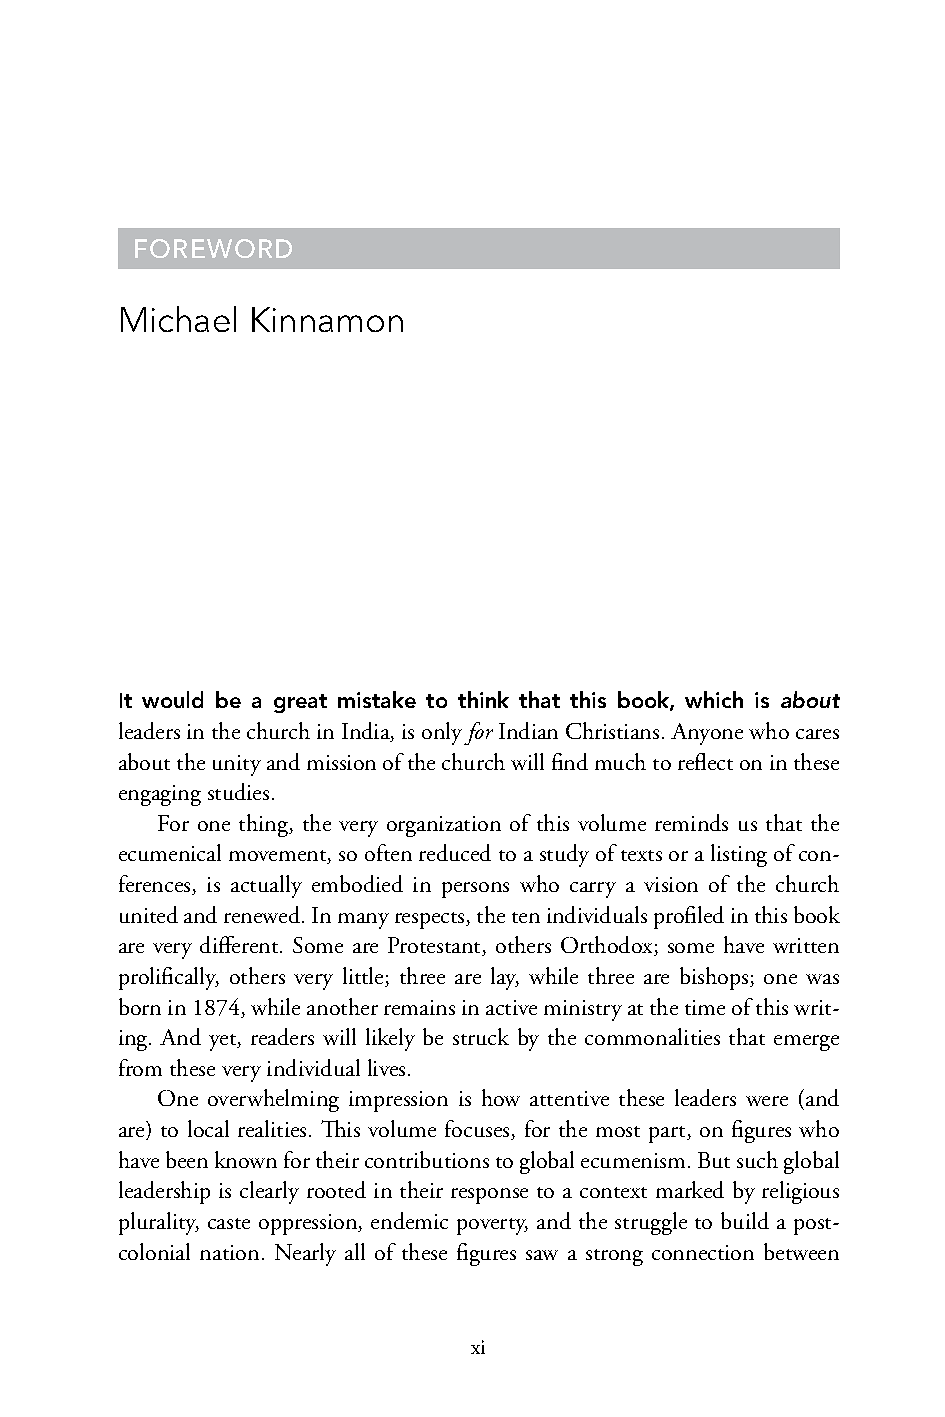 The image size is (945, 1417). What do you see at coordinates (213, 248) in the document?
I see `Foreword` at bounding box center [213, 248].
